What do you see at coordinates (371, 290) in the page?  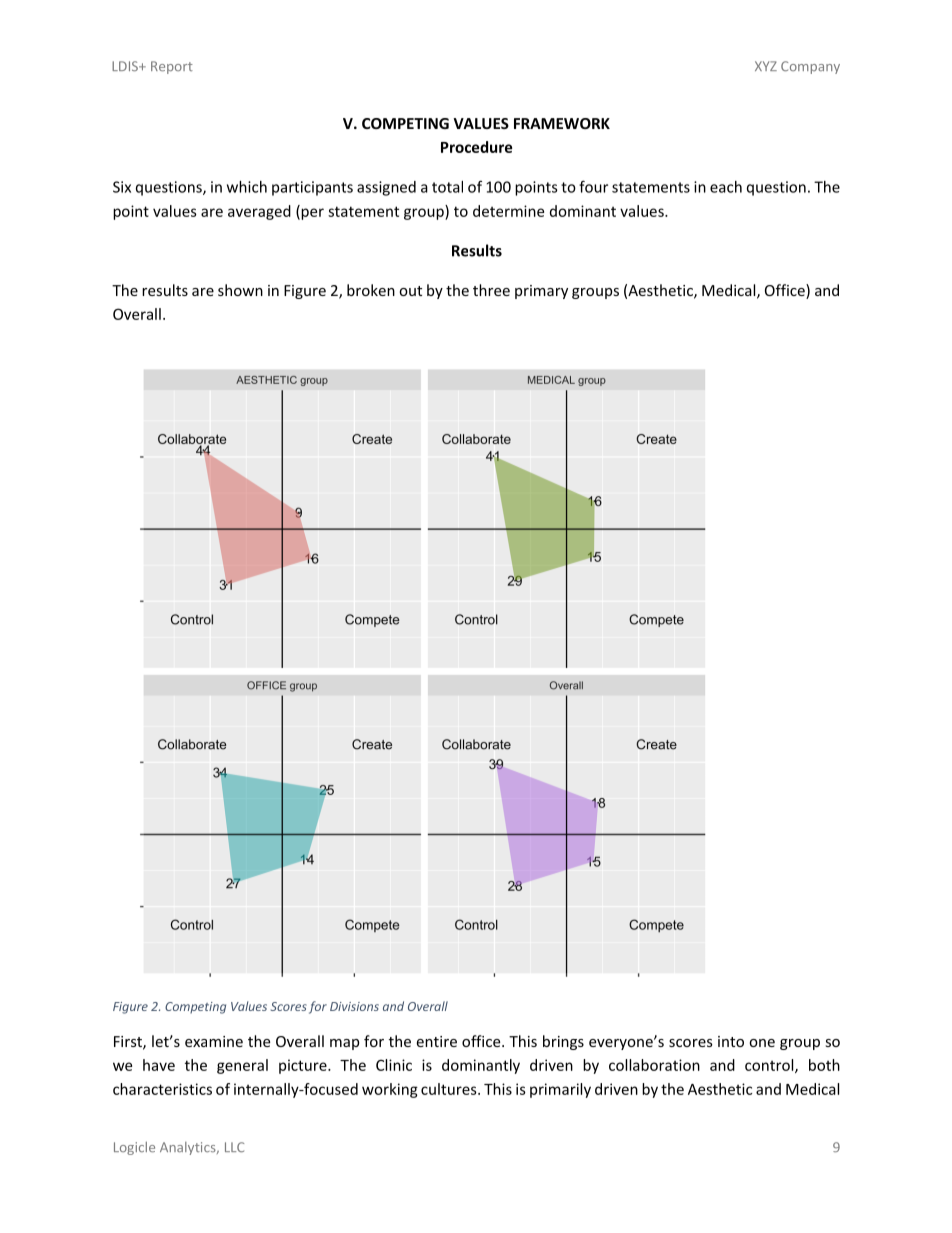 I see `broken` at bounding box center [371, 290].
